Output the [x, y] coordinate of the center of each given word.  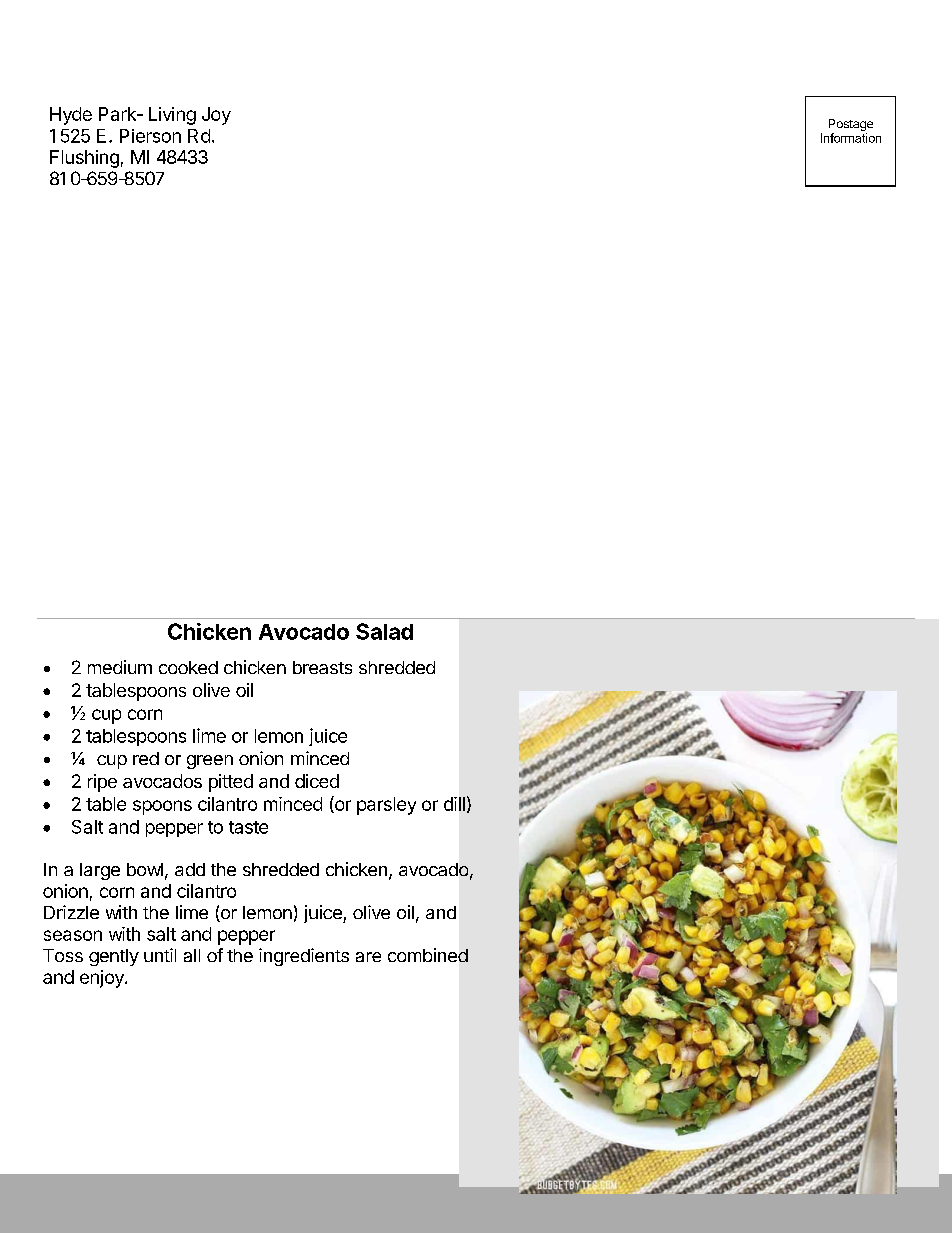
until [160, 955]
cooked [188, 667]
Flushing [84, 159]
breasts [322, 667]
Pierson [150, 136]
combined [428, 955]
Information [851, 138]
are [368, 957]
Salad [384, 631]
